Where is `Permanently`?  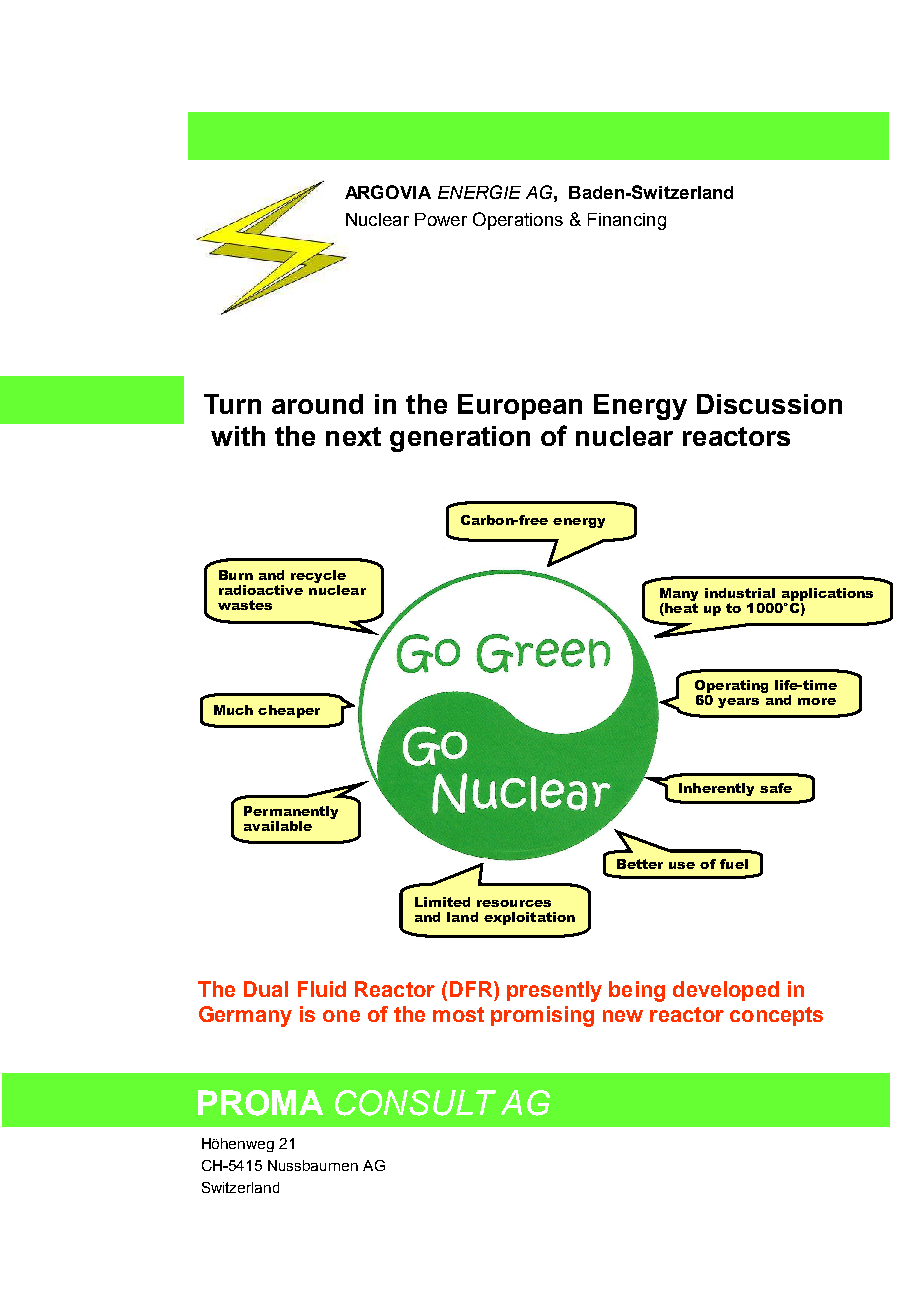 Permanently is located at coordinates (291, 814).
